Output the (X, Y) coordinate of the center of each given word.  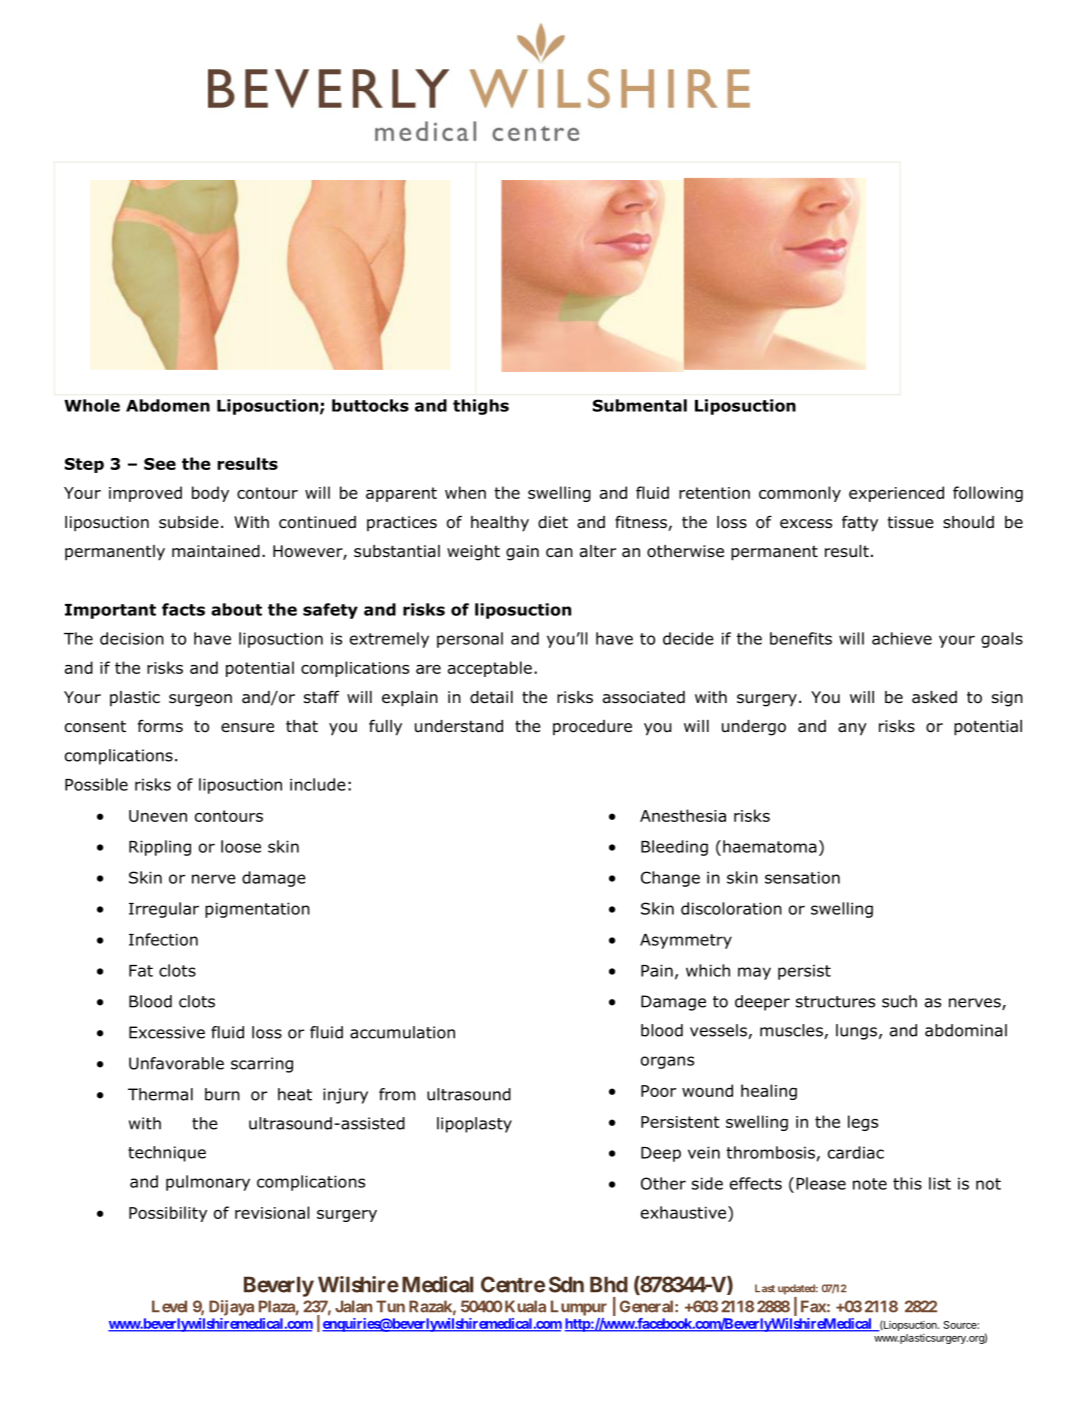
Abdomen (168, 405)
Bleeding (674, 848)
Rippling (160, 848)
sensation (802, 877)
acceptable (490, 669)
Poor (658, 1091)
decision (132, 638)
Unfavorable (176, 1063)
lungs (856, 1032)
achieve (902, 638)
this (907, 1183)
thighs (481, 407)
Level (169, 1306)
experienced (896, 494)
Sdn (566, 1284)
